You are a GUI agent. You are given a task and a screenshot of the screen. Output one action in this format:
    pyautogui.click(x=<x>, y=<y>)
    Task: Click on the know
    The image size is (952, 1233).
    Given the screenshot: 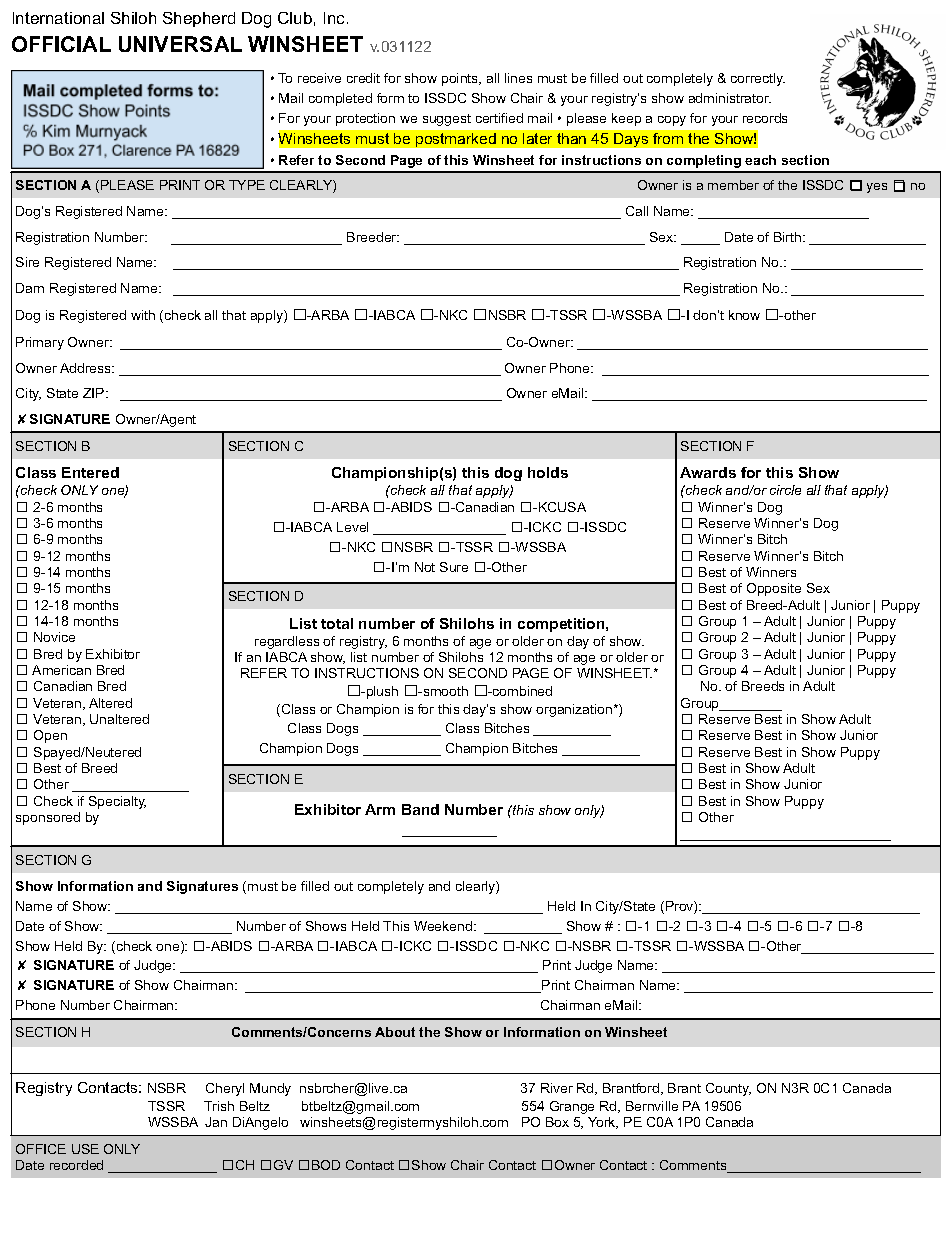 What is the action you would take?
    pyautogui.click(x=744, y=315)
